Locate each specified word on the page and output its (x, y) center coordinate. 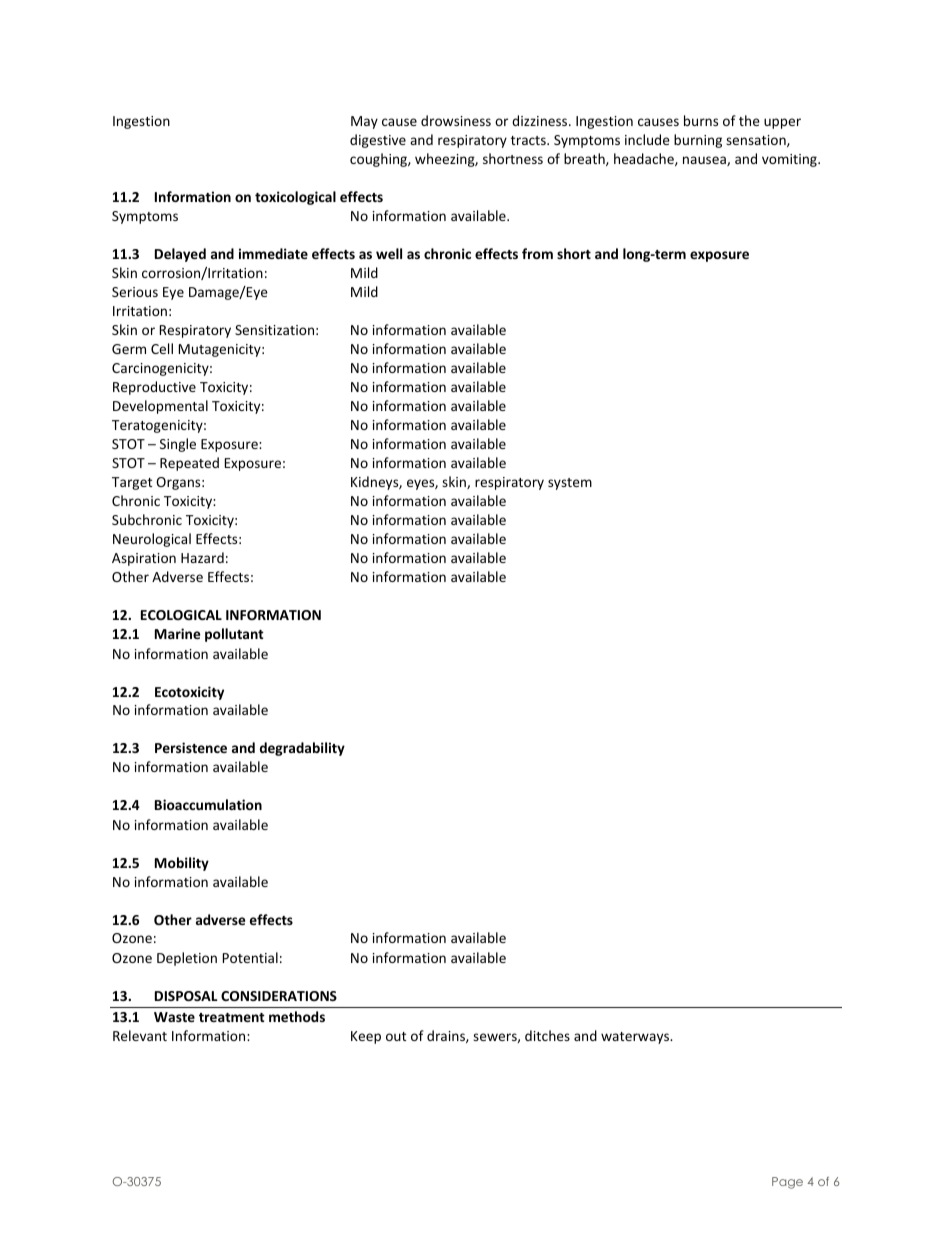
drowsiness (456, 120)
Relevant (140, 1035)
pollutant (234, 635)
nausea (705, 161)
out (396, 1036)
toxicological (295, 198)
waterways (636, 1038)
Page (787, 1183)
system (570, 484)
